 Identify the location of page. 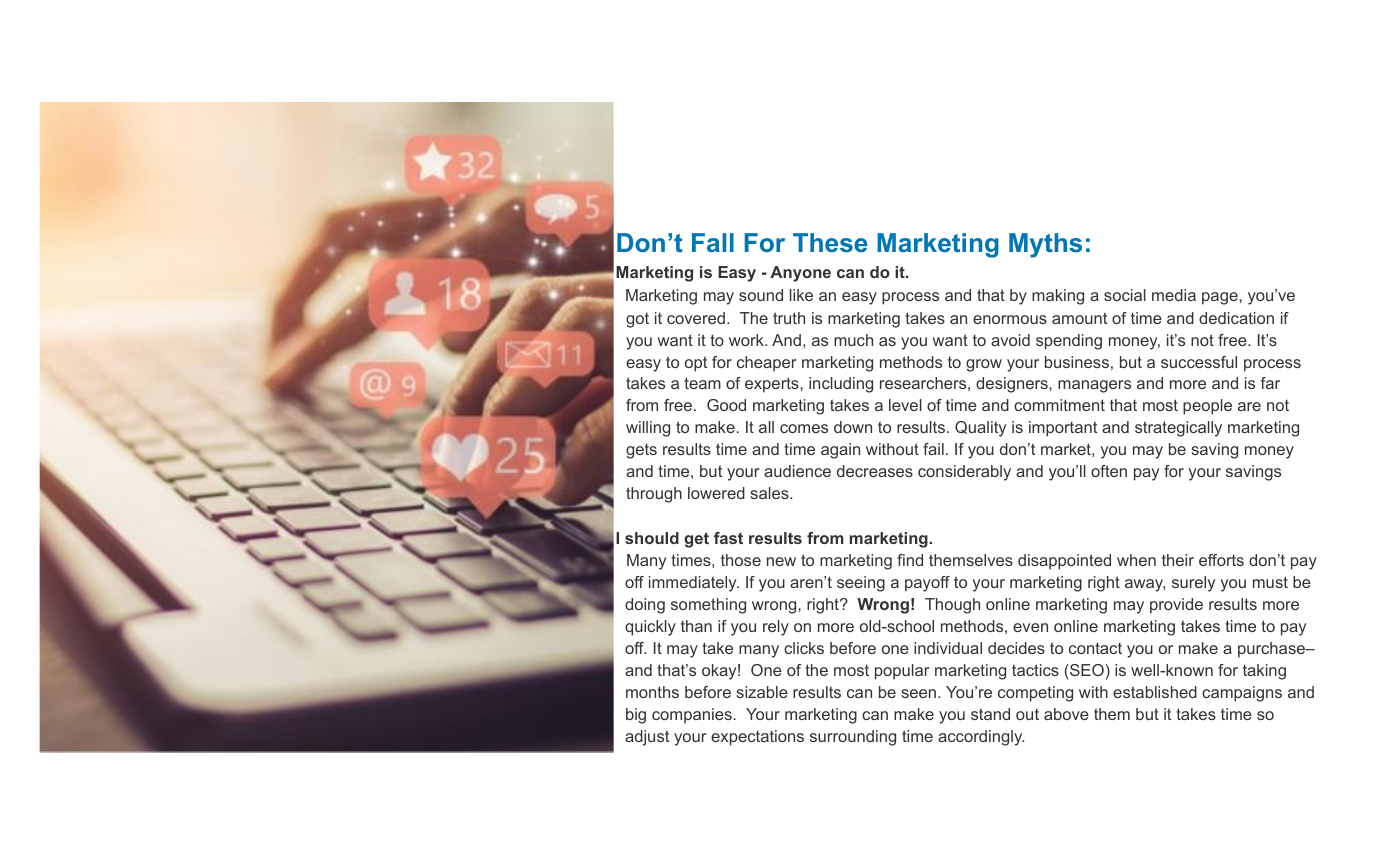
(1221, 298).
